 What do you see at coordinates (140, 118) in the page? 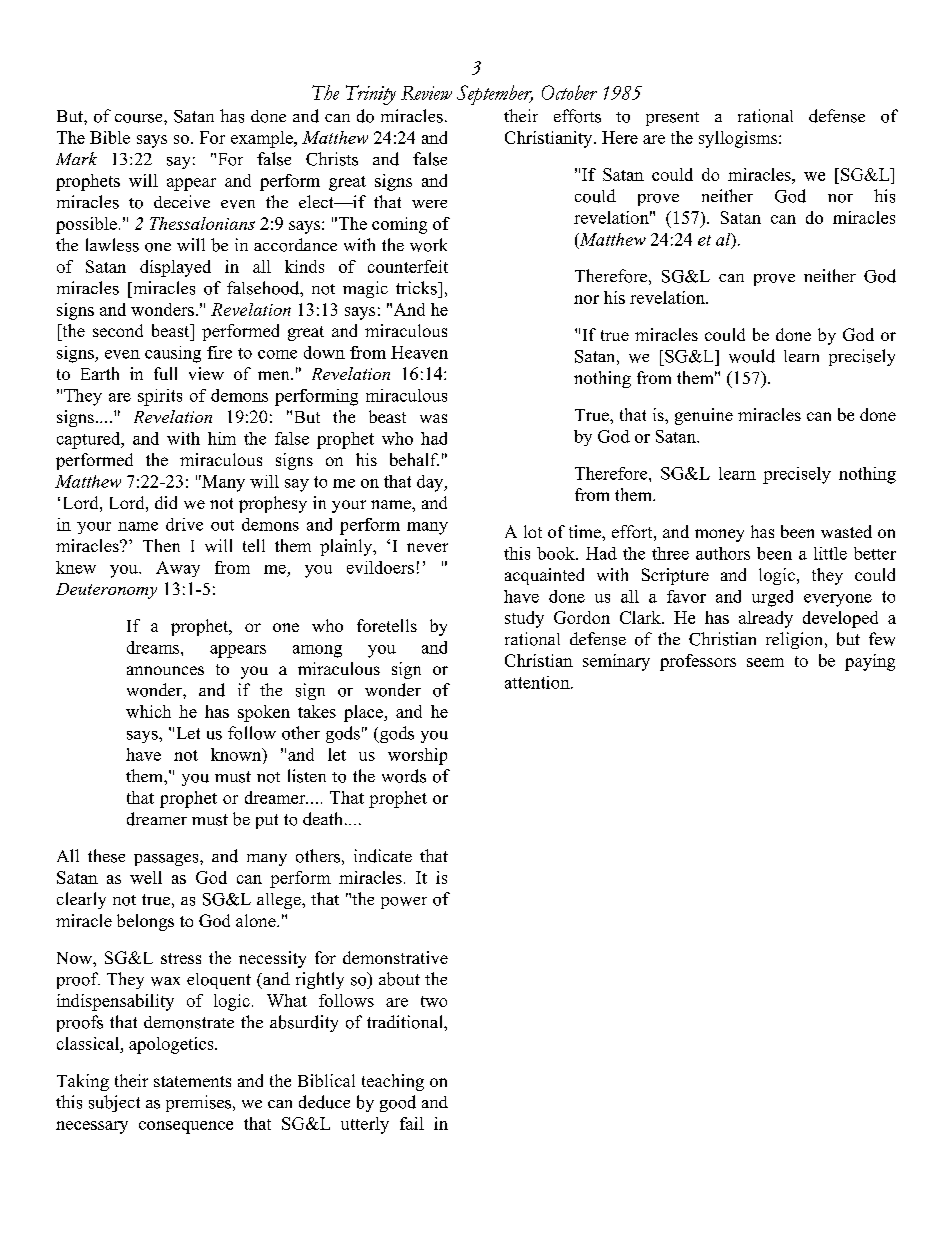
I see `course` at bounding box center [140, 118].
